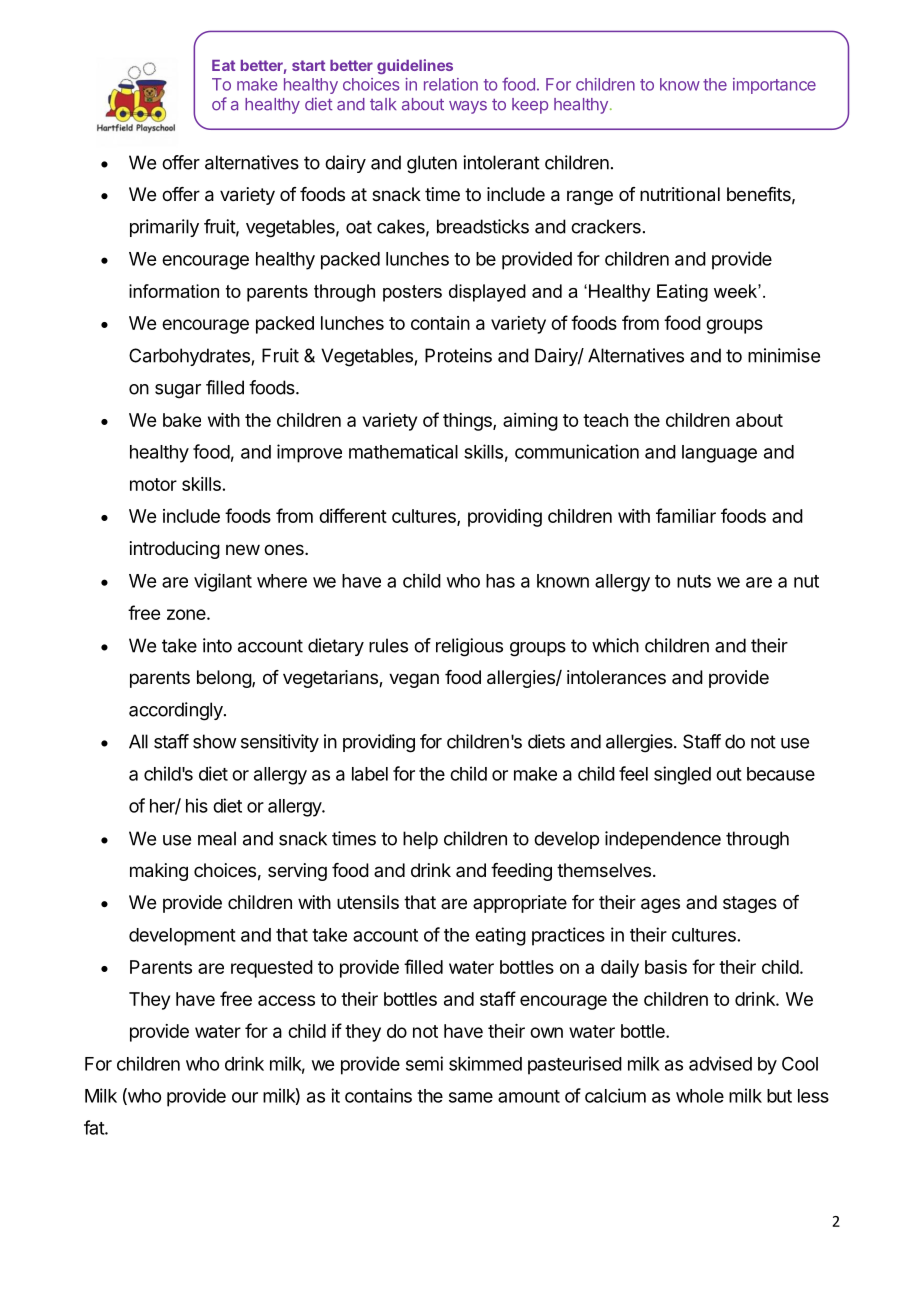 Image resolution: width=924 pixels, height=1307 pixels. I want to click on making, so click(159, 872).
